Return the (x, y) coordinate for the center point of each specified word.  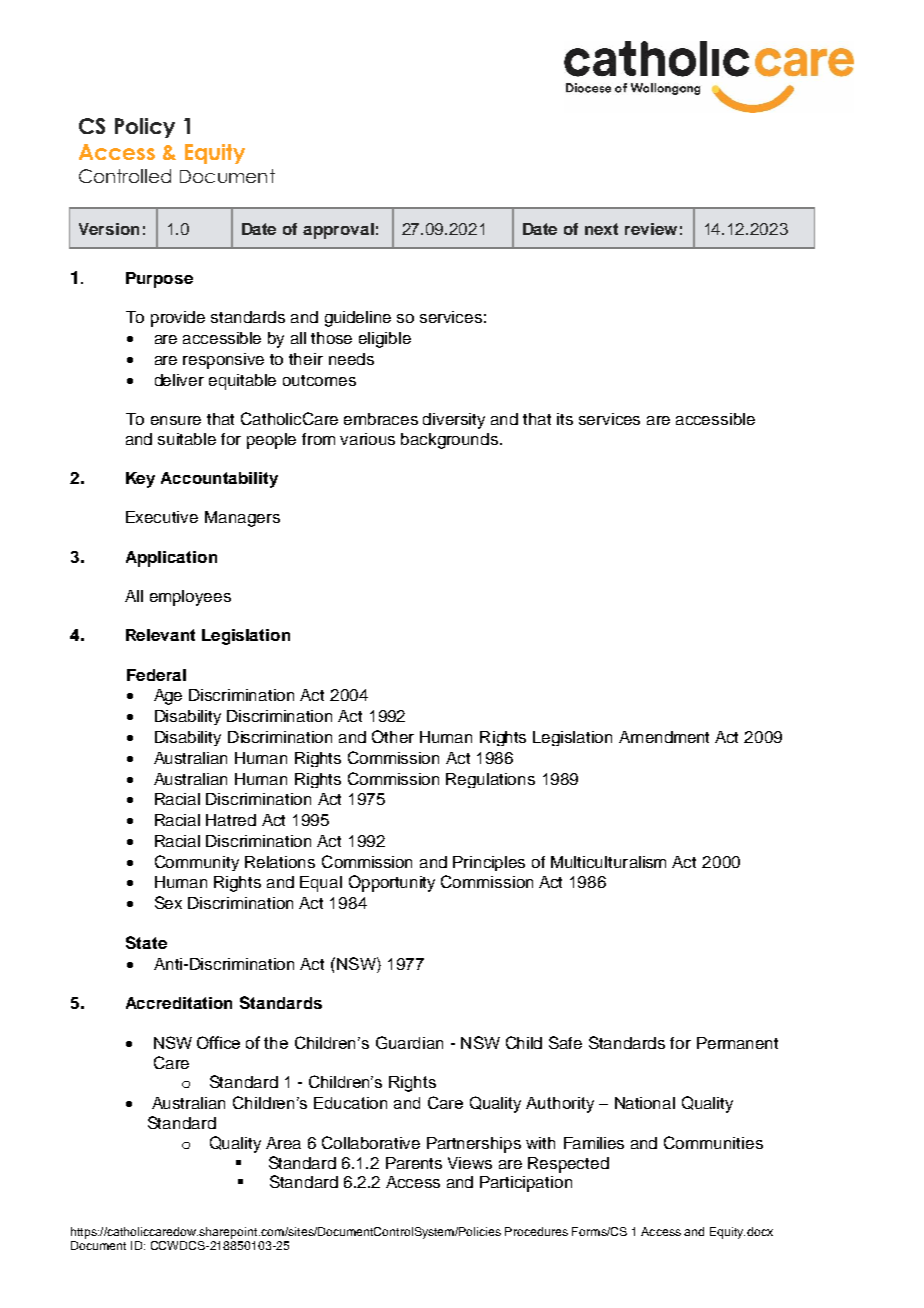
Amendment (664, 737)
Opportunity (392, 883)
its (565, 419)
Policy (145, 128)
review (651, 229)
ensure (176, 420)
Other (393, 736)
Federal (156, 675)
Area (283, 1143)
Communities (713, 1142)
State (146, 942)
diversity (454, 421)
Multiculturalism (608, 862)
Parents (414, 1163)
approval (338, 231)
